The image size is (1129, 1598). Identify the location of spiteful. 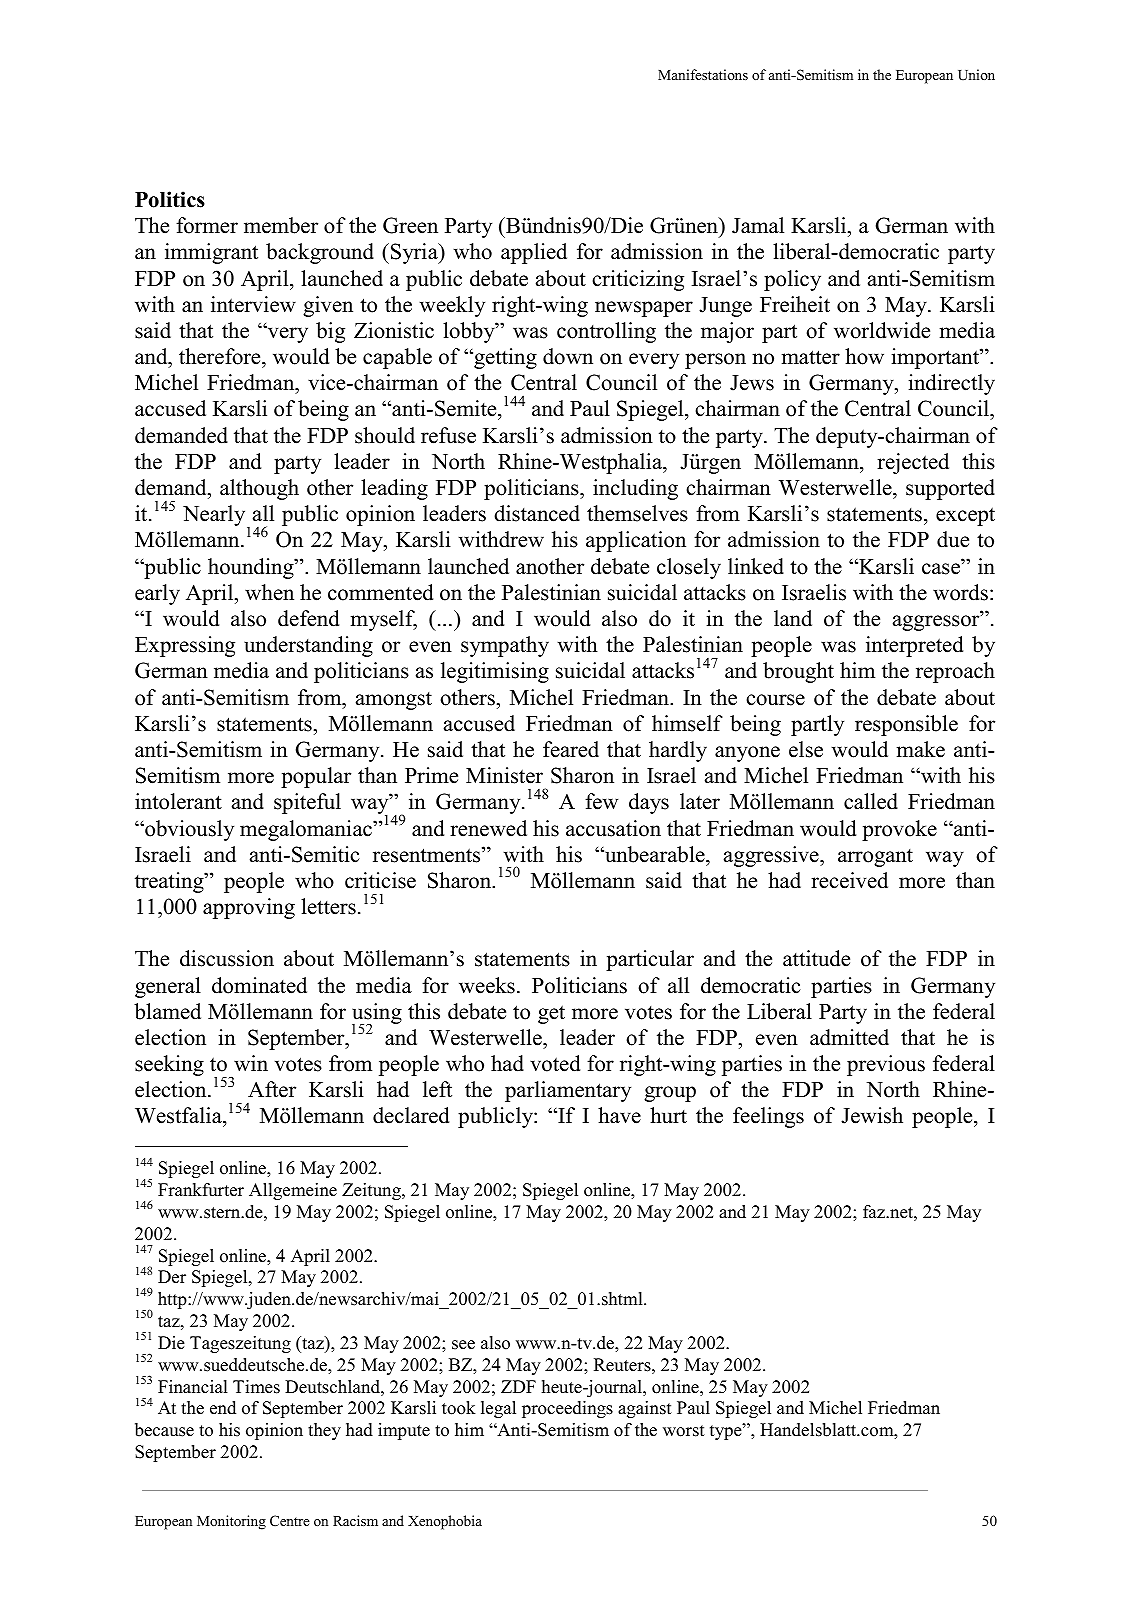
(307, 803).
